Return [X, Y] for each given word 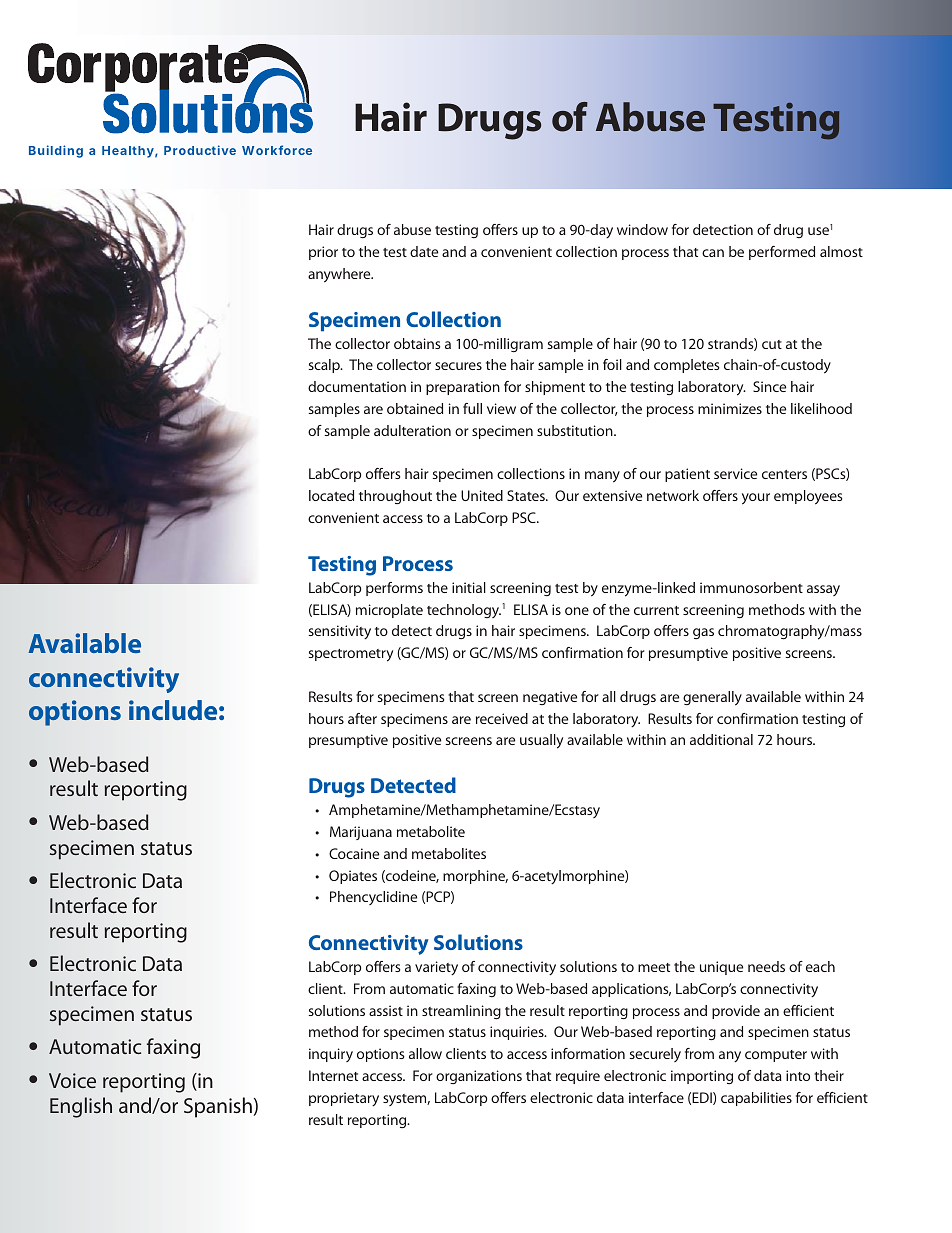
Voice [72, 1080]
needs [766, 966]
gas [703, 633]
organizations [479, 1077]
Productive [200, 150]
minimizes [730, 408]
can [713, 253]
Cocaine [354, 853]
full [472, 408]
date [424, 251]
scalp [325, 366]
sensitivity [340, 632]
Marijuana [361, 833]
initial [469, 587]
